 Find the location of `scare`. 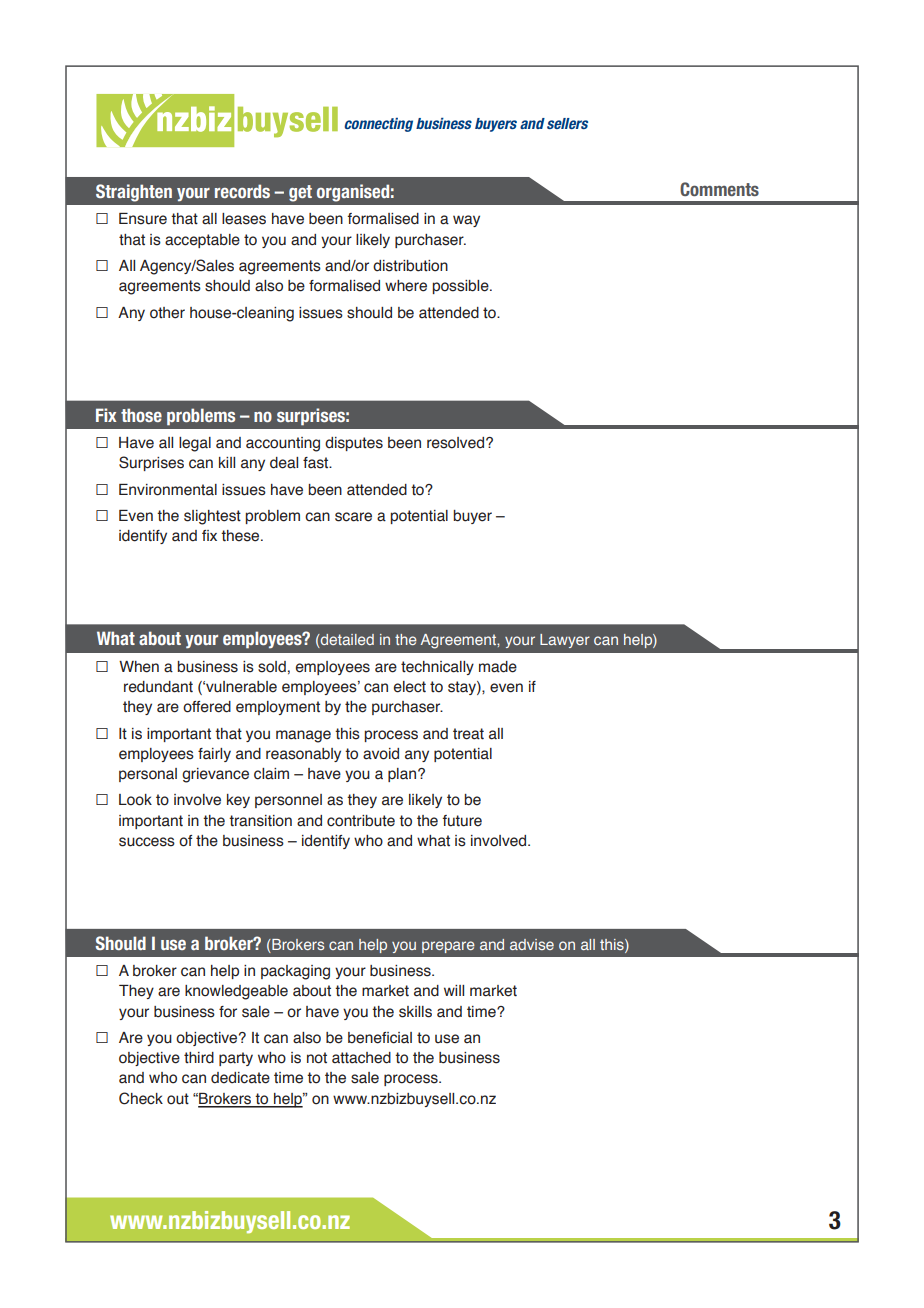

scare is located at coordinates (353, 517).
